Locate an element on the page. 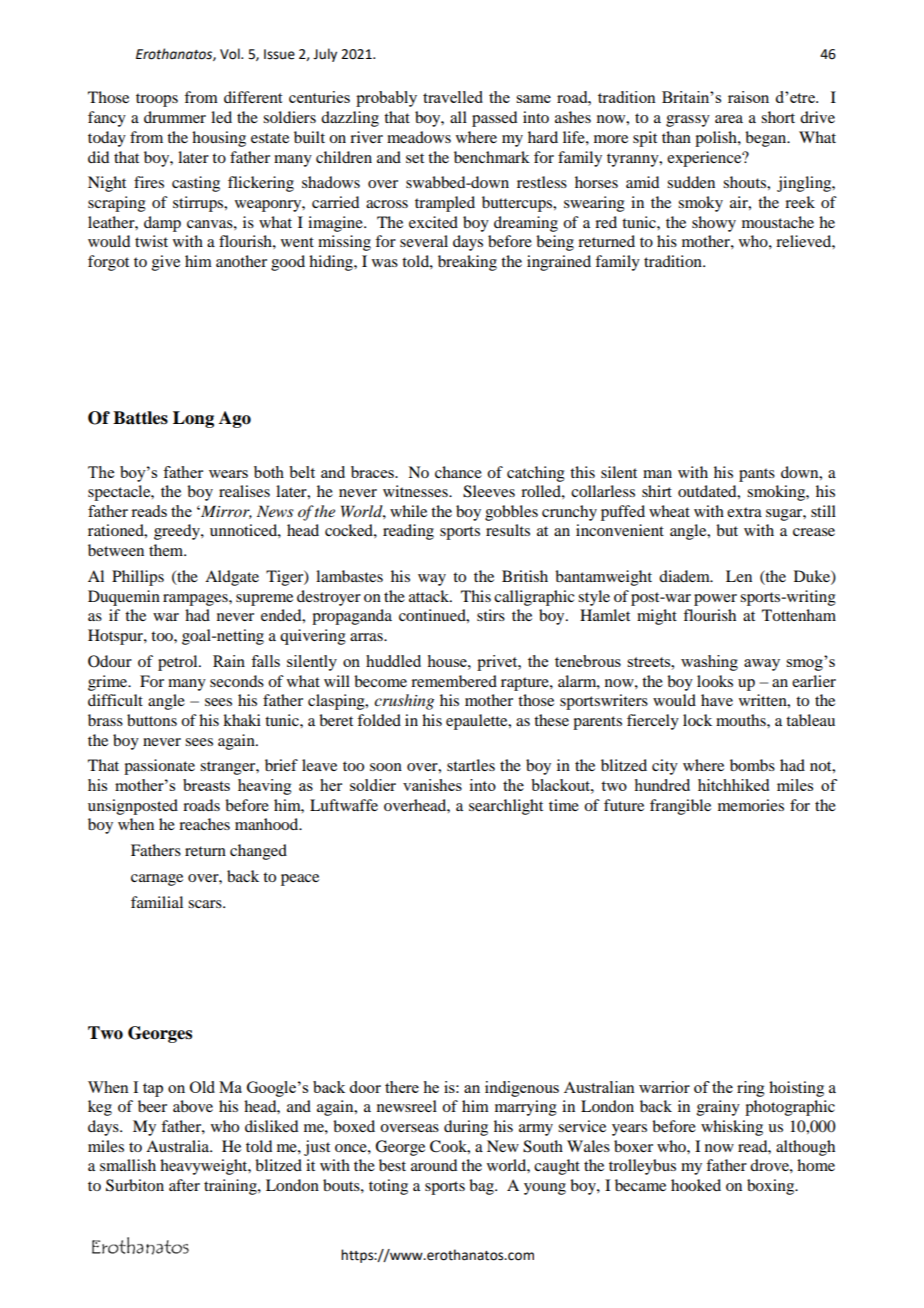 The height and width of the document is (1308, 924). breaking is located at coordinates (467, 263).
